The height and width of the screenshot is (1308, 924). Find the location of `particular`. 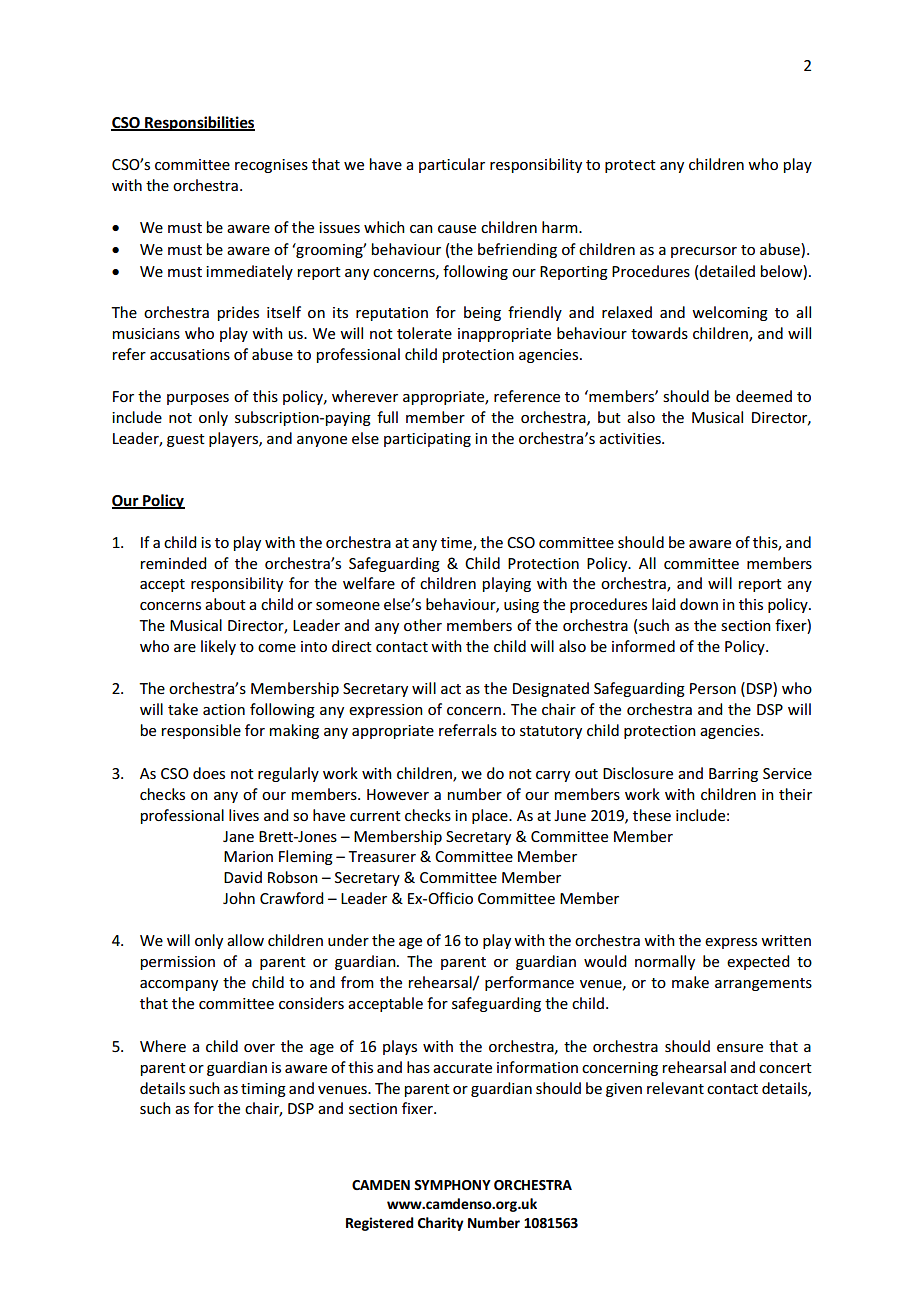

particular is located at coordinates (452, 165).
